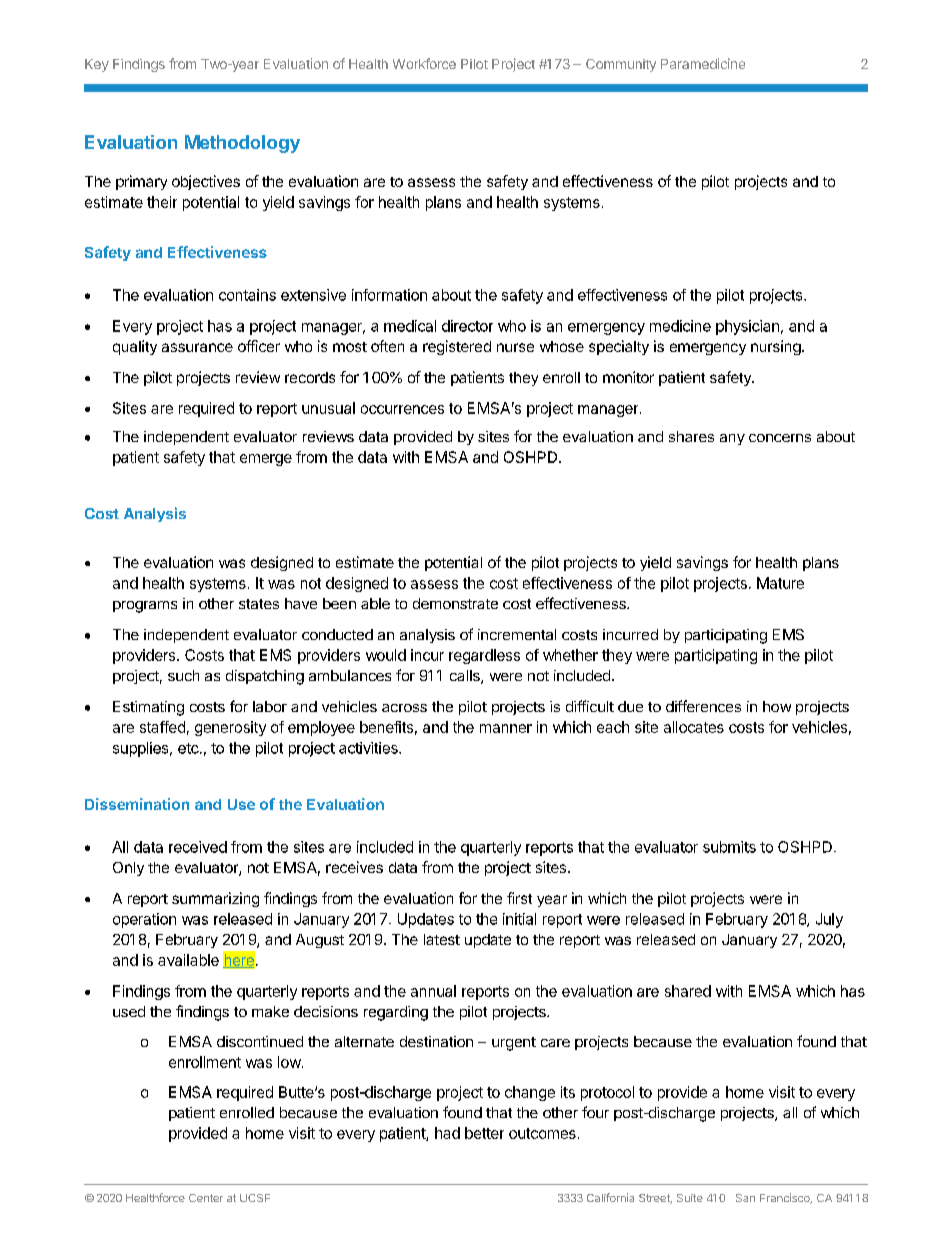 The width and height of the document is (952, 1233). I want to click on Methodology, so click(242, 144).
